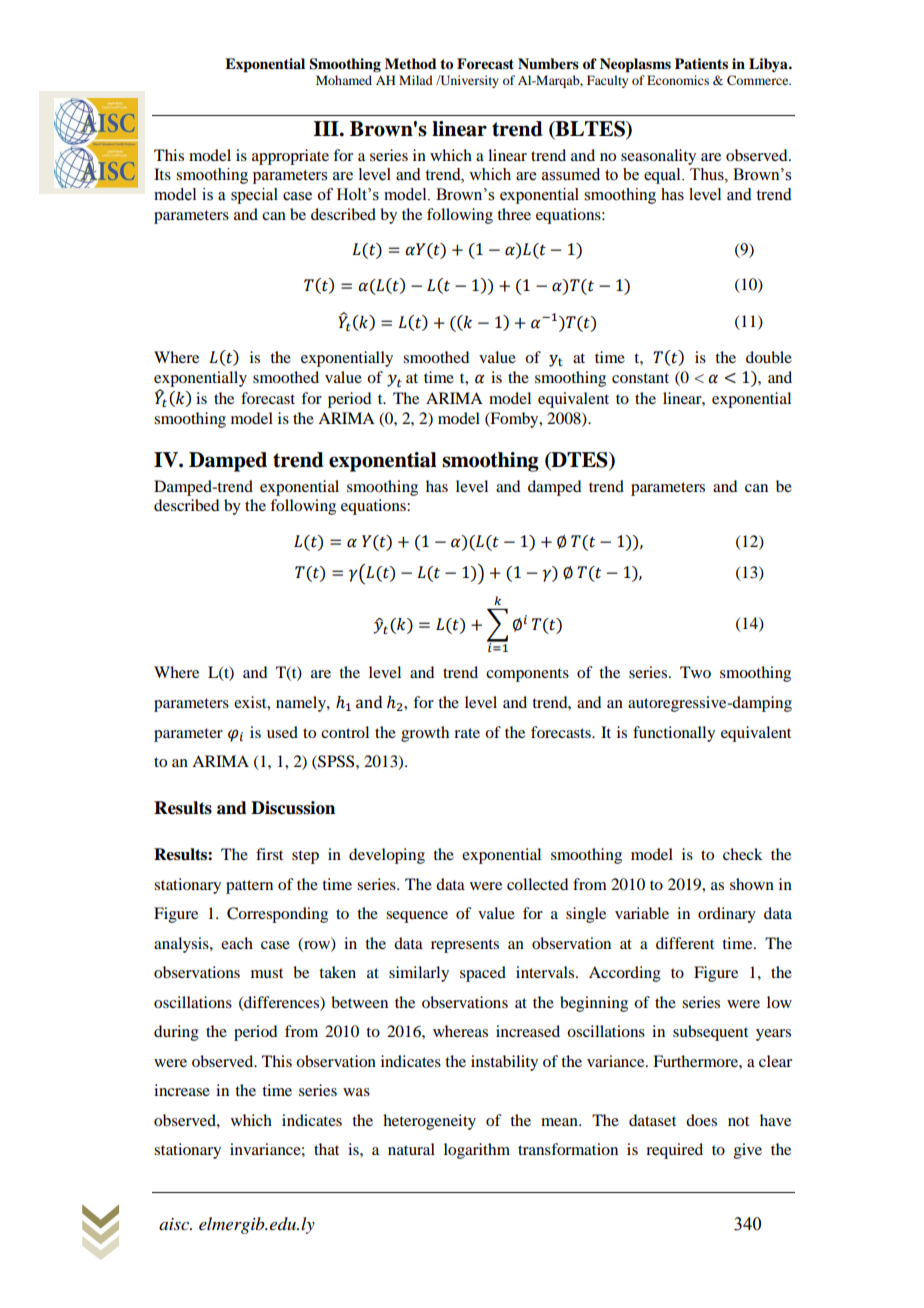  What do you see at coordinates (326, 1149) in the page?
I see `that` at bounding box center [326, 1149].
